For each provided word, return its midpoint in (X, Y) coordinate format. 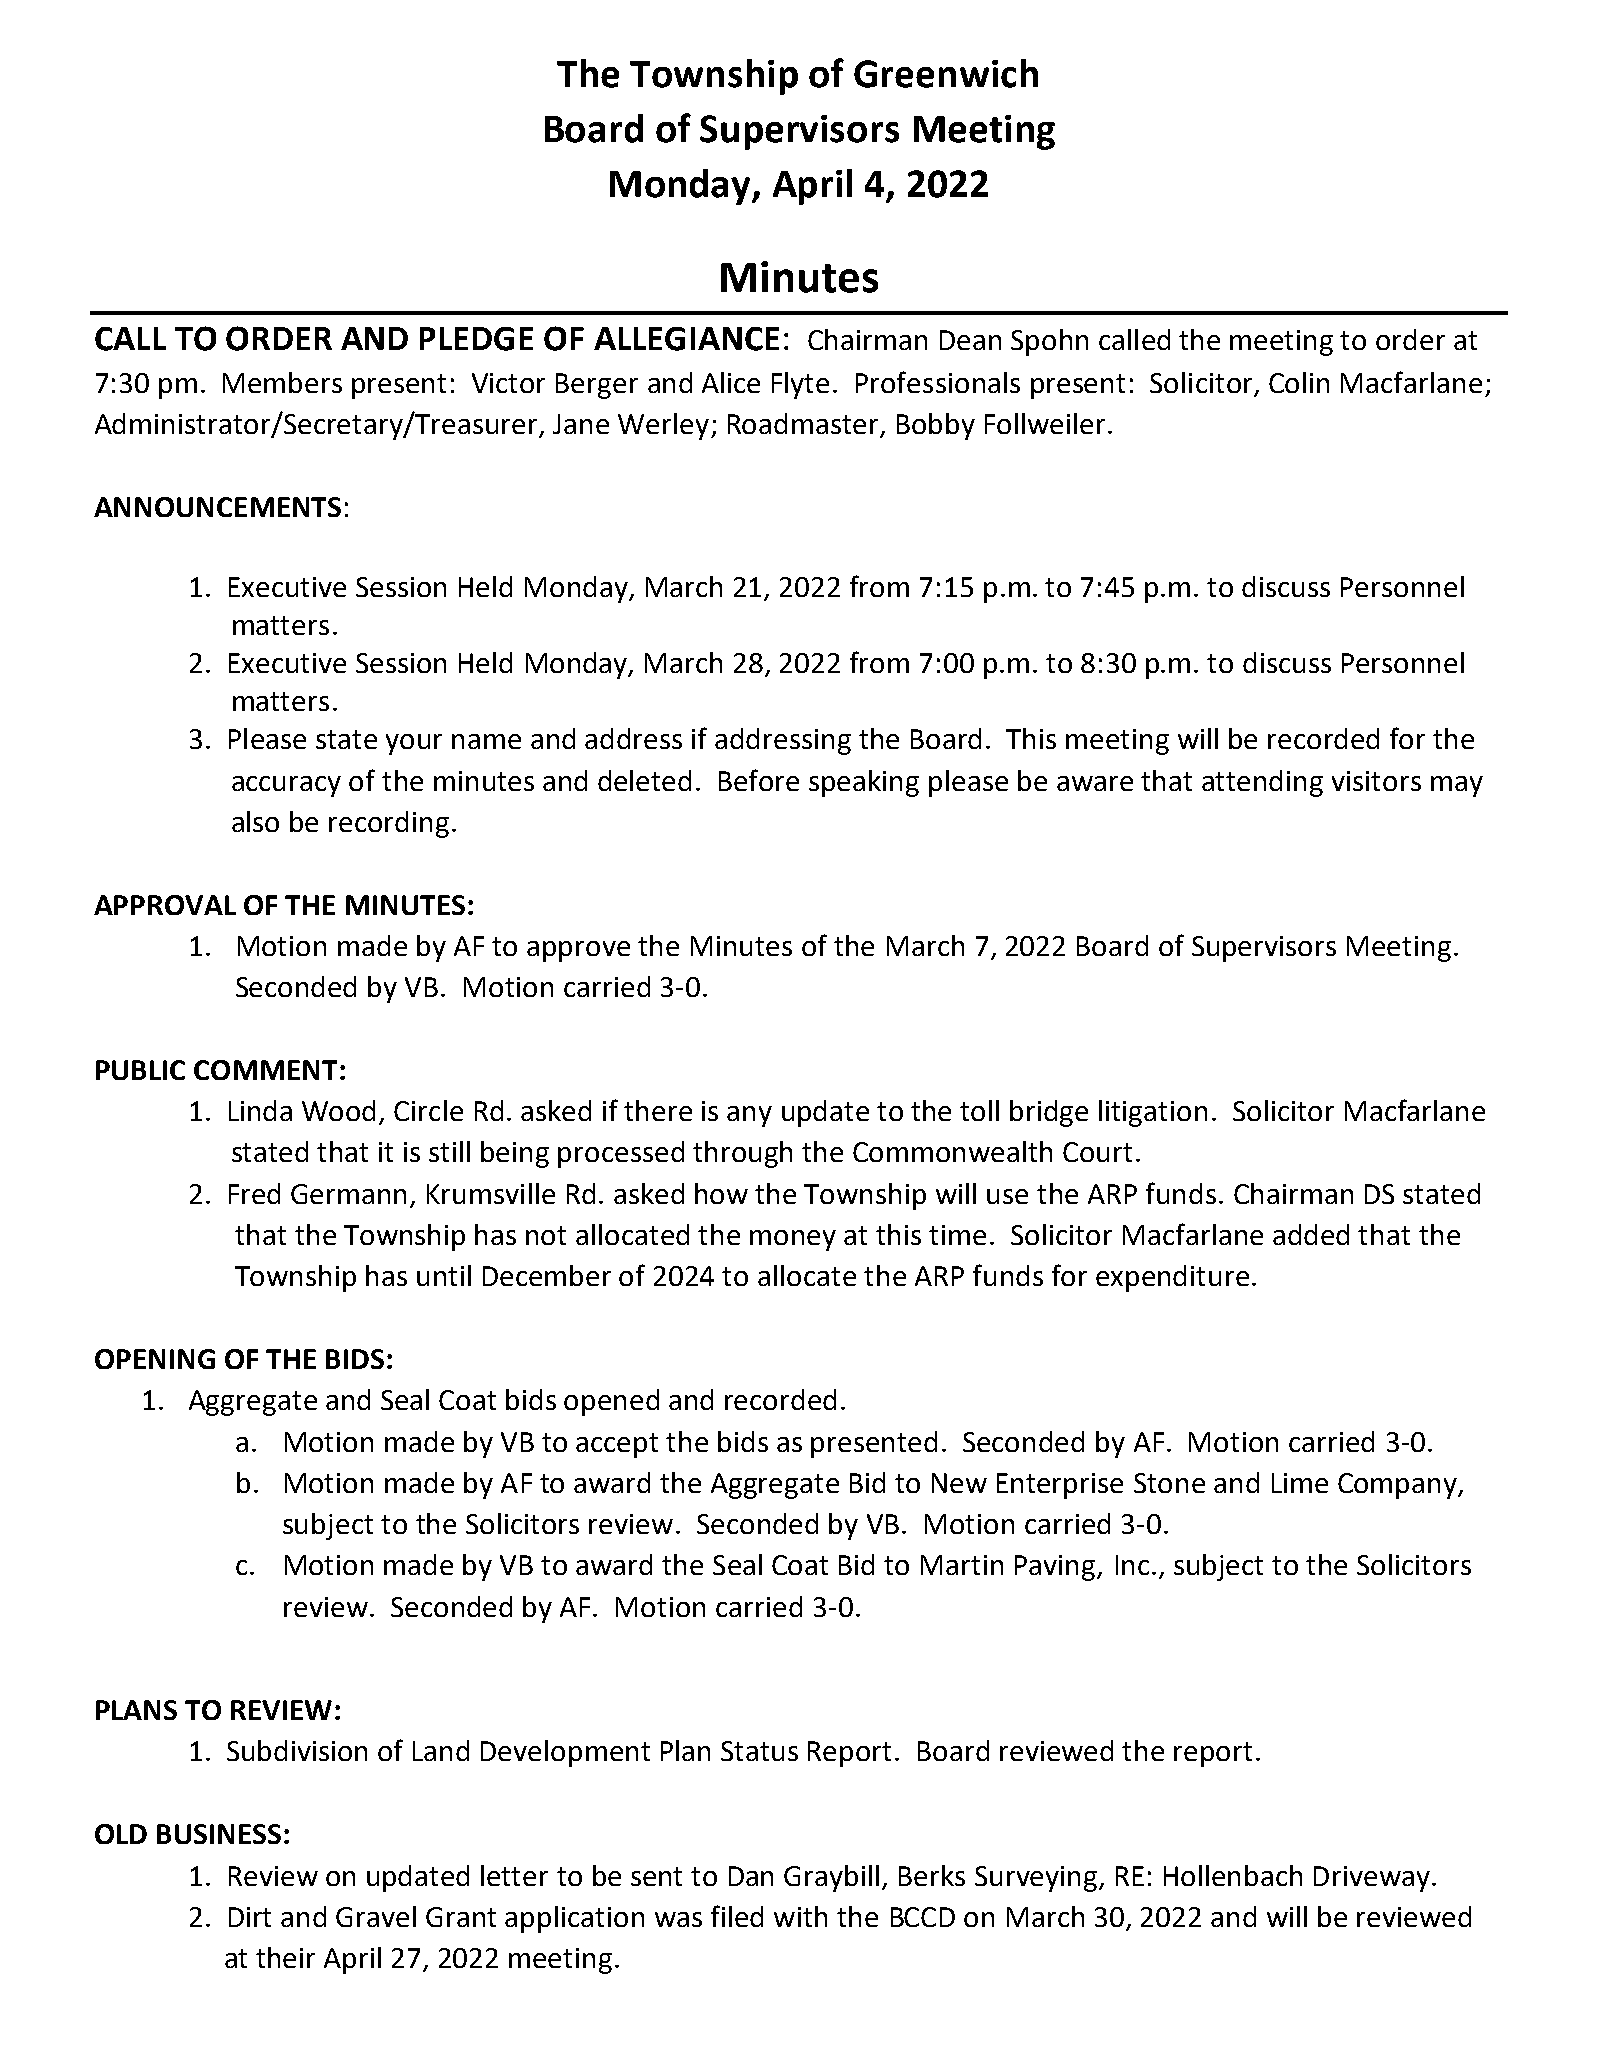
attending (1262, 783)
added (1311, 1234)
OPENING (155, 1359)
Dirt (250, 1917)
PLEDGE (476, 339)
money (793, 1240)
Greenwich (946, 73)
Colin (1299, 382)
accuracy (286, 786)
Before (759, 780)
